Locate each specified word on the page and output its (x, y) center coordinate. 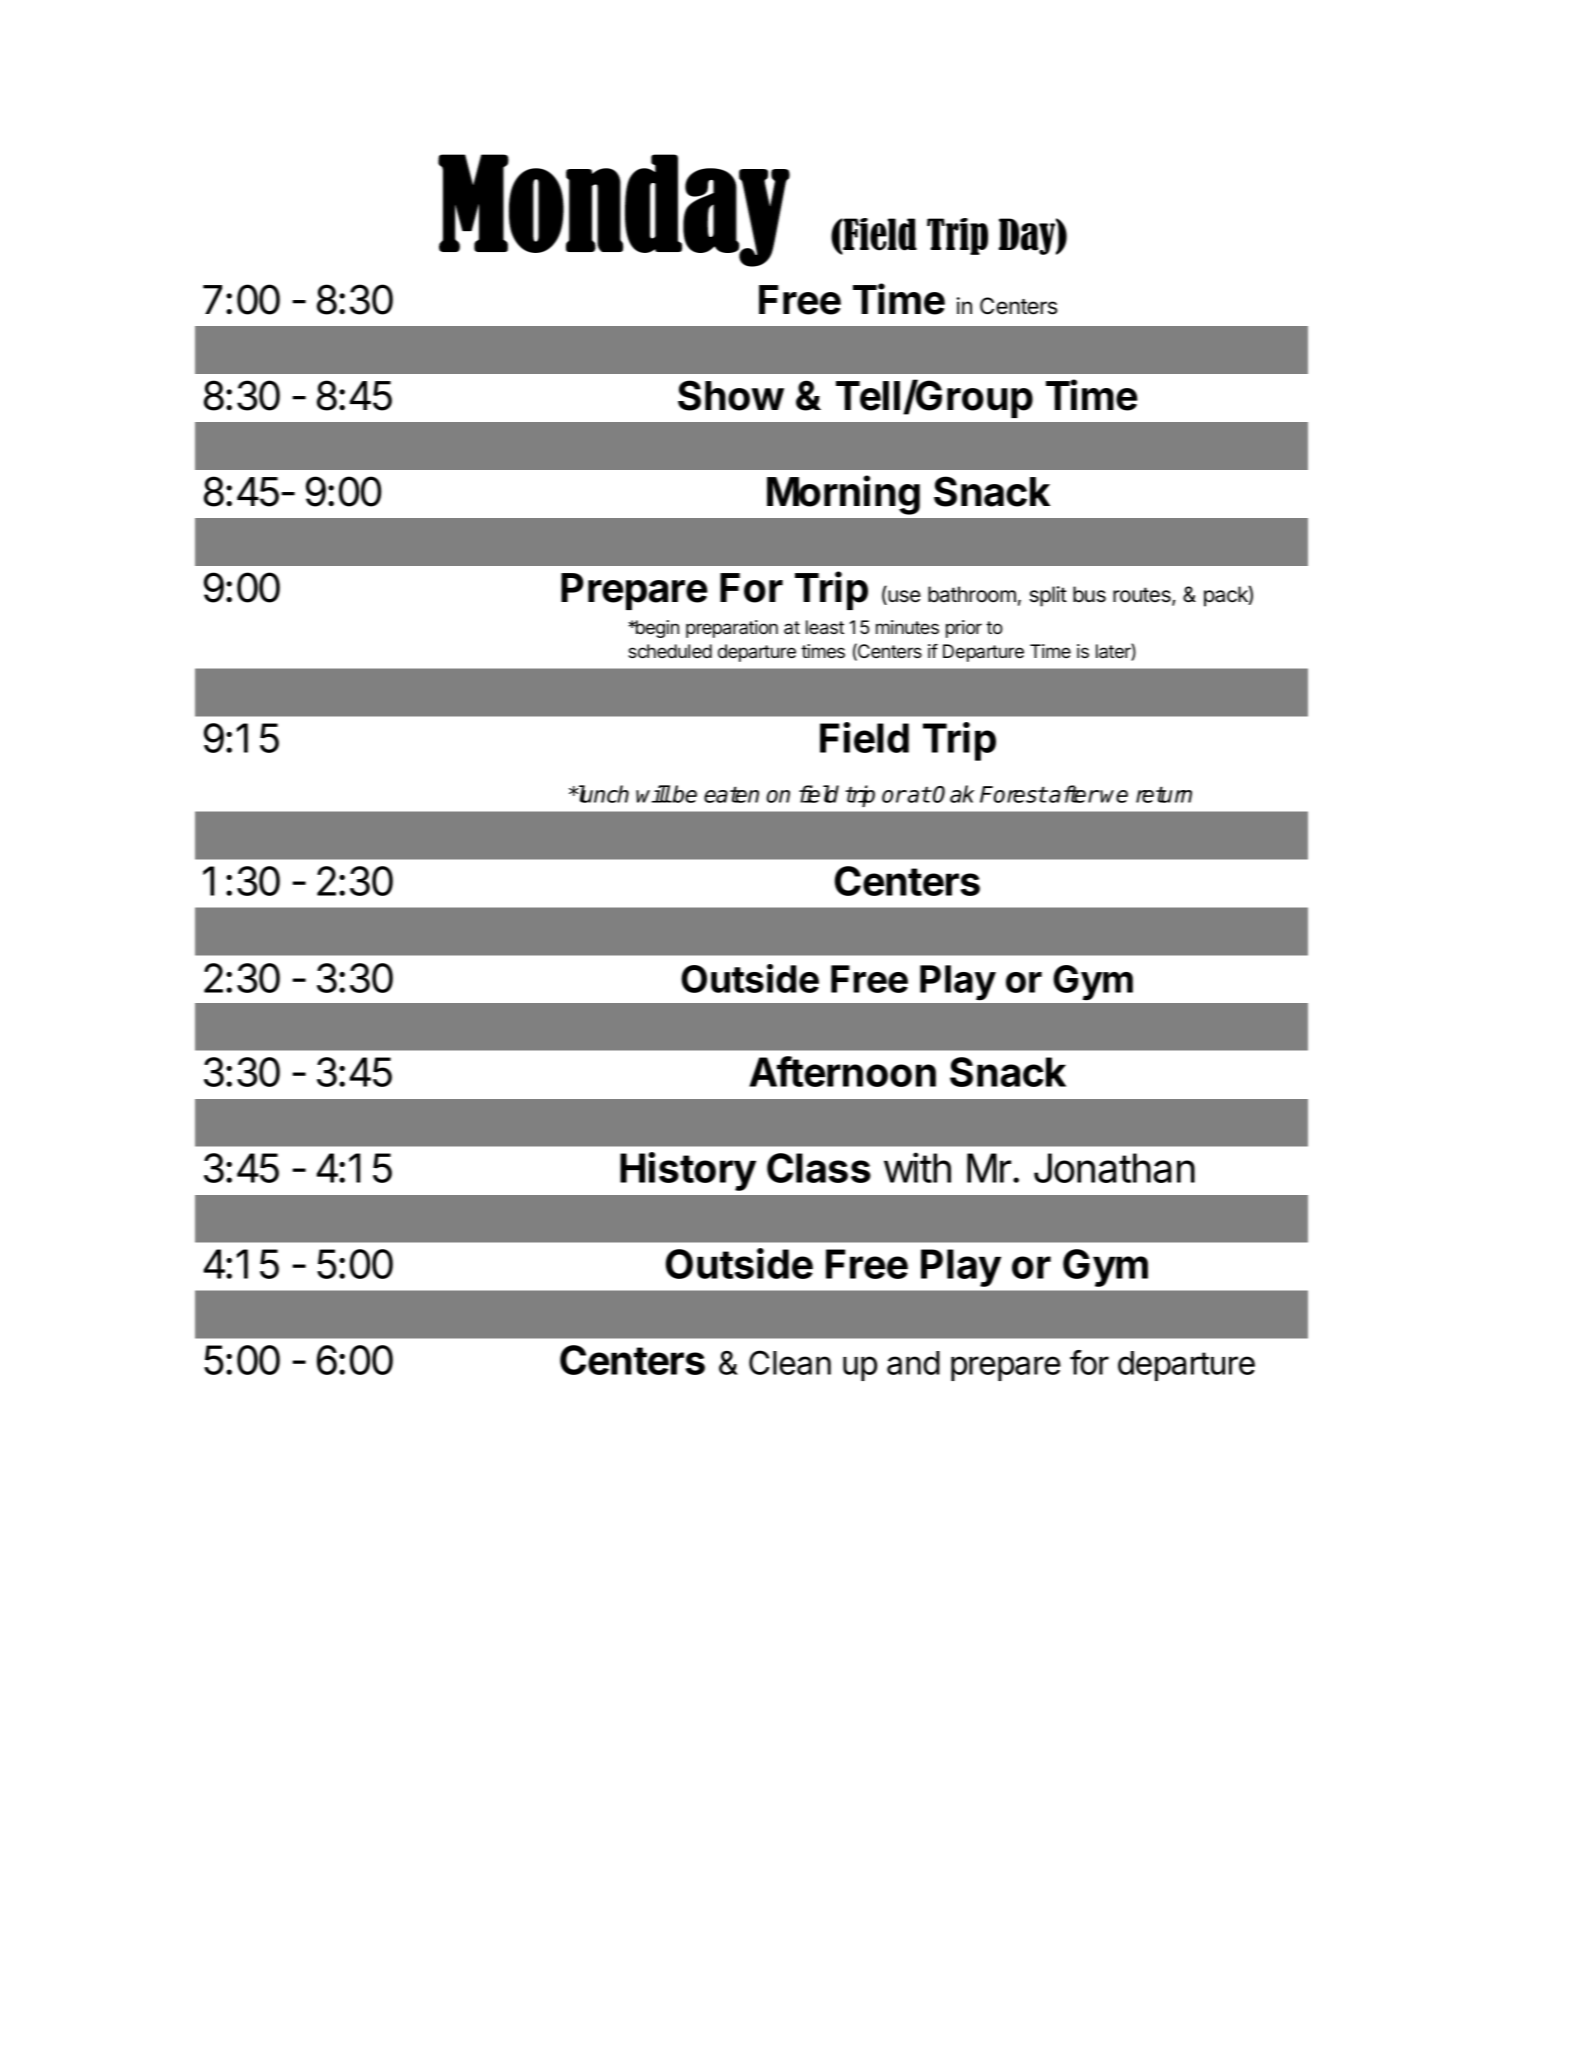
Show (731, 395)
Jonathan (1114, 1168)
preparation (732, 629)
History (688, 1171)
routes (1143, 596)
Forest (1013, 794)
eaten (731, 794)
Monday (614, 210)
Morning (843, 495)
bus (1089, 594)
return (1164, 794)
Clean (790, 1362)
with (917, 1167)
